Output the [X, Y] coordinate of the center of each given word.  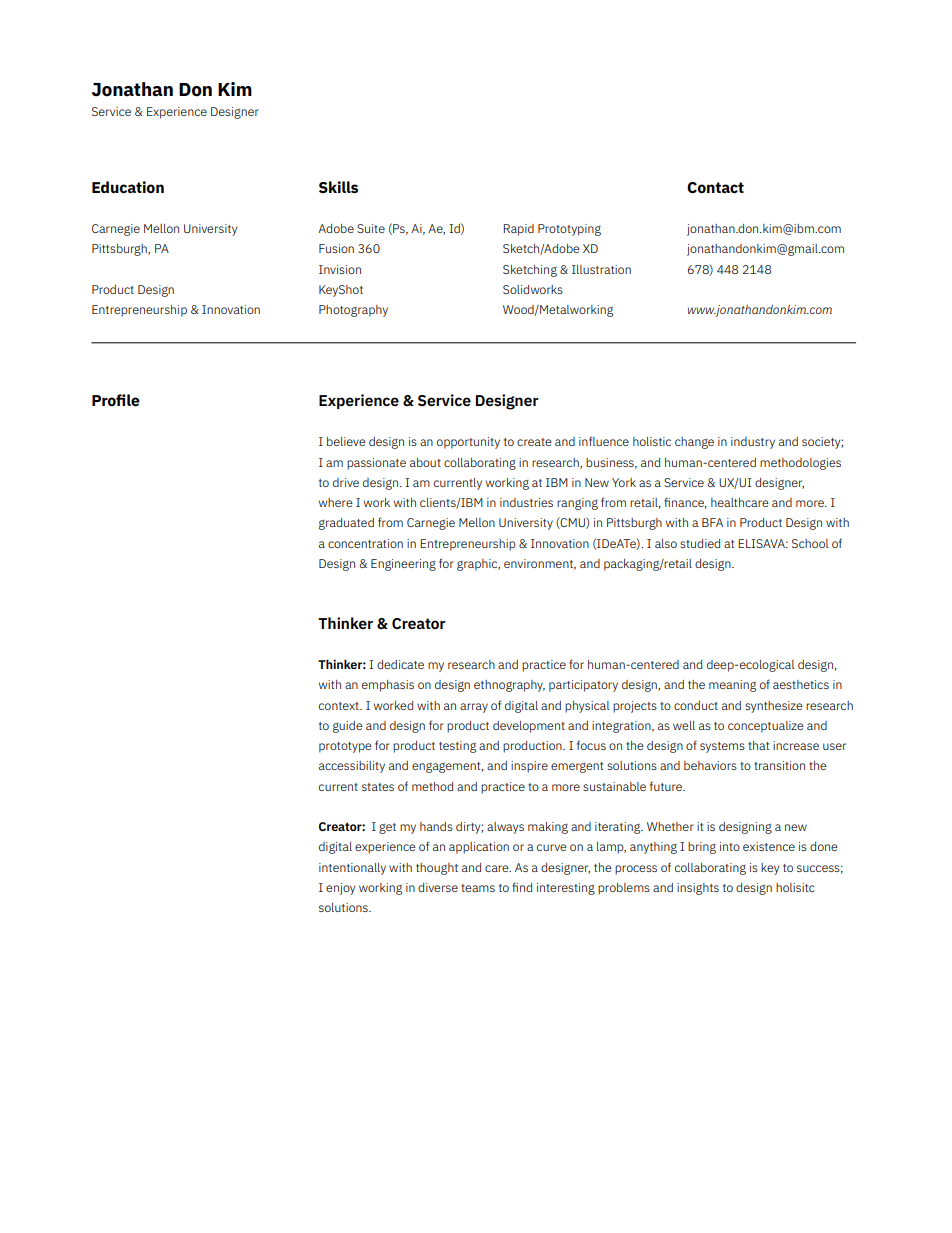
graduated [346, 524]
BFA [712, 522]
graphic [478, 565]
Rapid [518, 230]
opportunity [468, 443]
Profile [116, 400]
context [340, 706]
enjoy [340, 889]
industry [753, 443]
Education [128, 187]
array [474, 708]
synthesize [774, 707]
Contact [715, 187]
